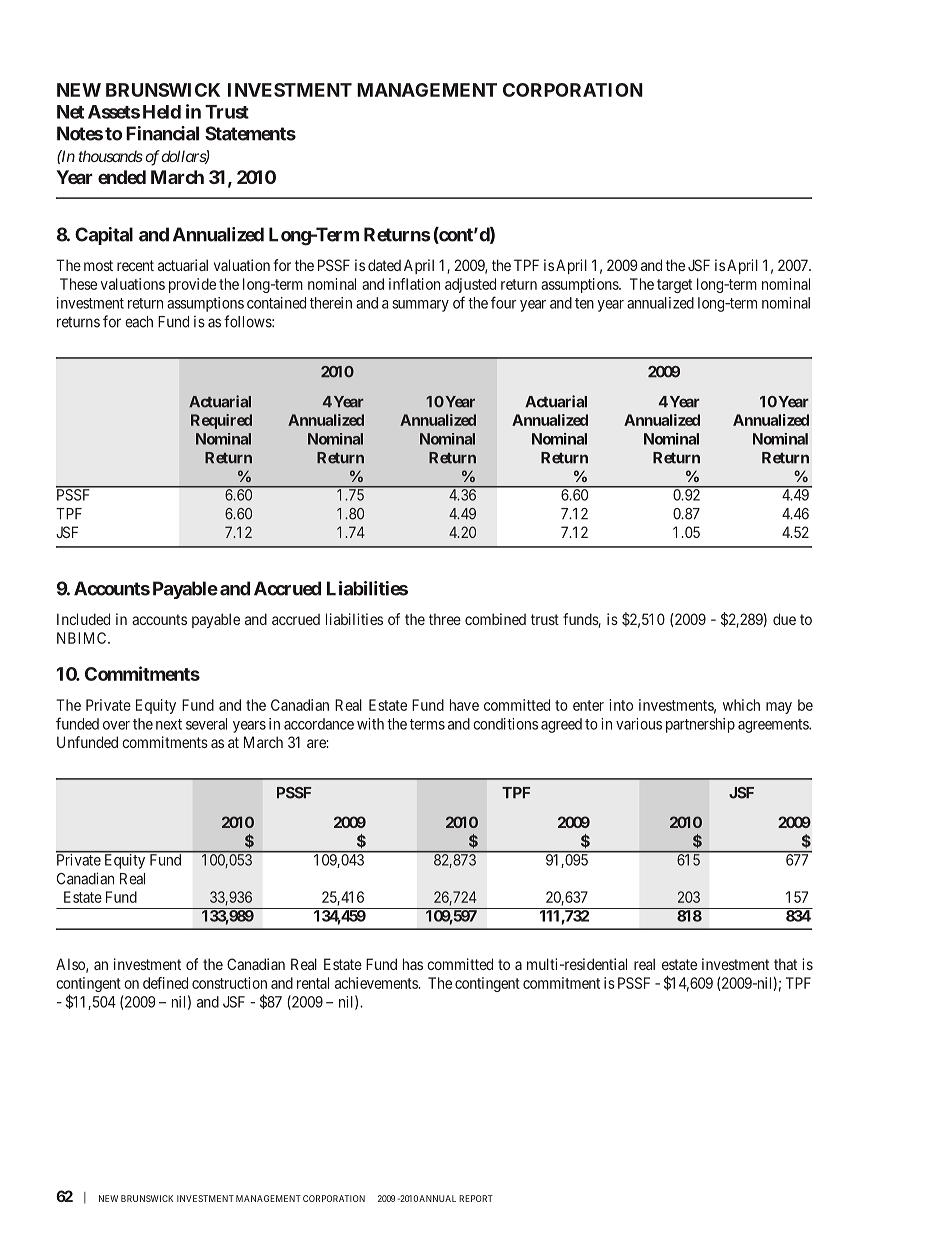 Image resolution: width=952 pixels, height=1233 pixels. What do you see at coordinates (221, 421) in the document?
I see `Required` at bounding box center [221, 421].
